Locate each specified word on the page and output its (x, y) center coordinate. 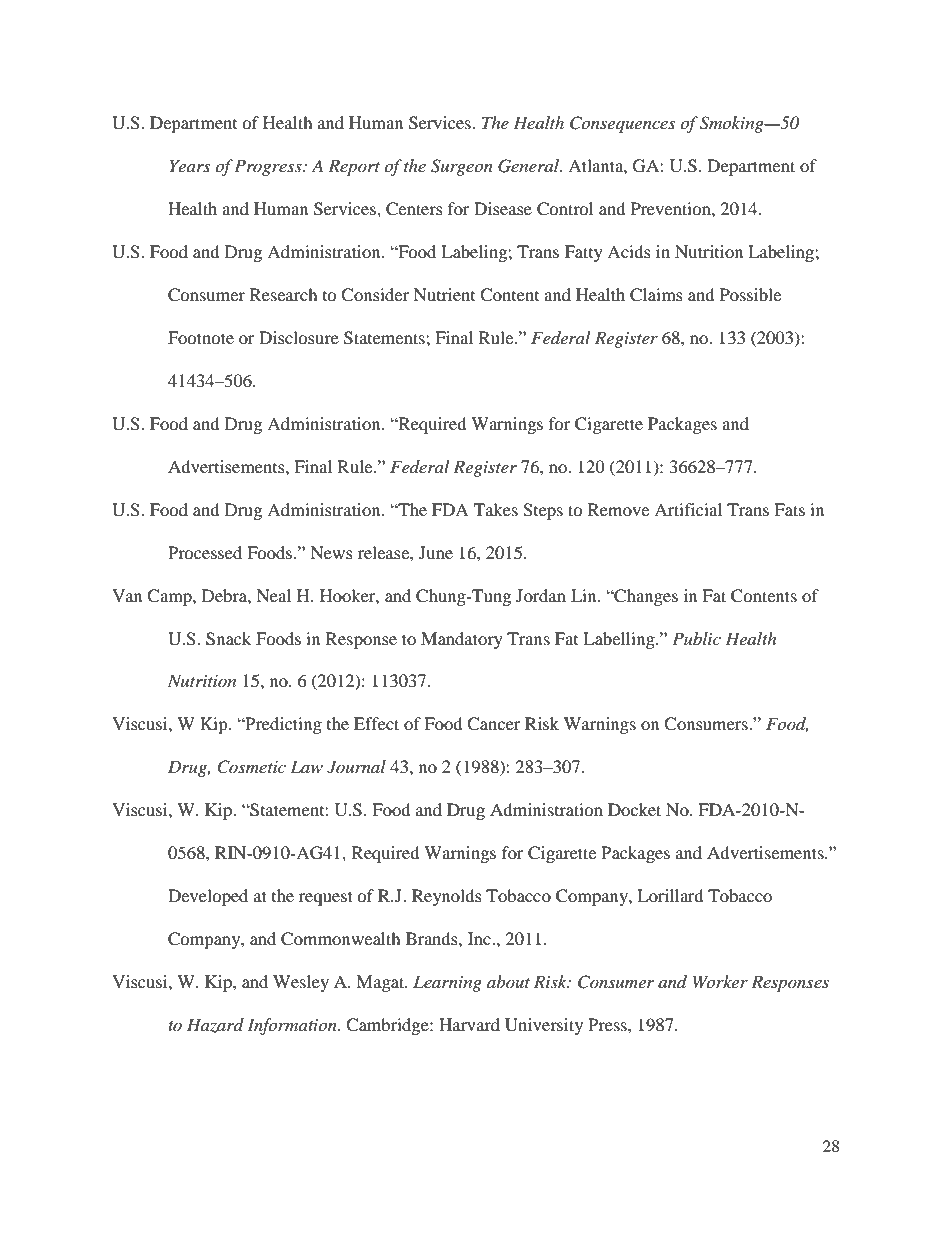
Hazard (215, 1025)
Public (696, 638)
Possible (750, 294)
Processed (205, 552)
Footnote (201, 337)
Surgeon (462, 167)
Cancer (494, 724)
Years (189, 165)
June (436, 552)
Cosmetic (251, 767)
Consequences (622, 124)
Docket (634, 809)
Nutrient (444, 294)
